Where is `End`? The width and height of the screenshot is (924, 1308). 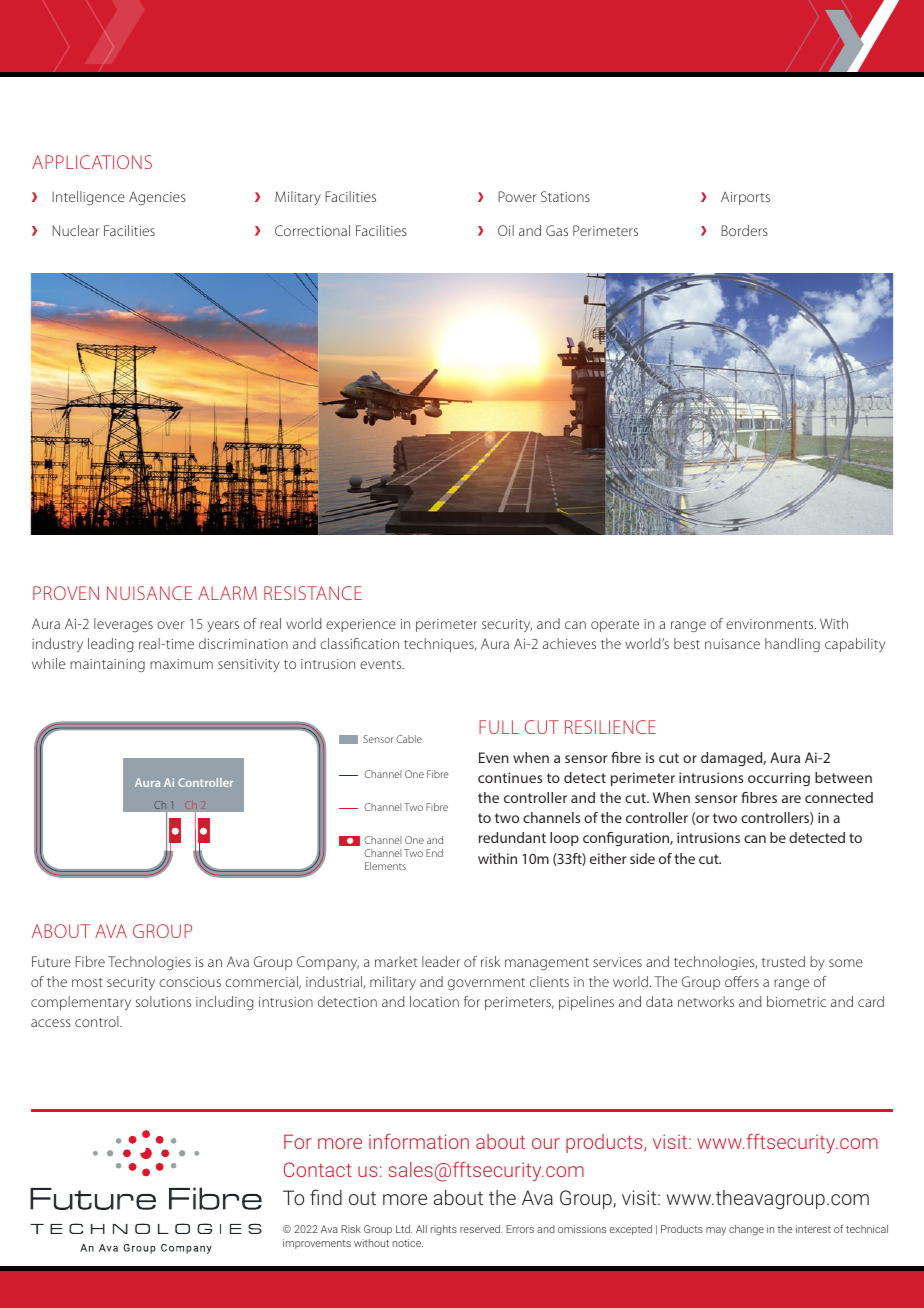 End is located at coordinates (434, 853).
